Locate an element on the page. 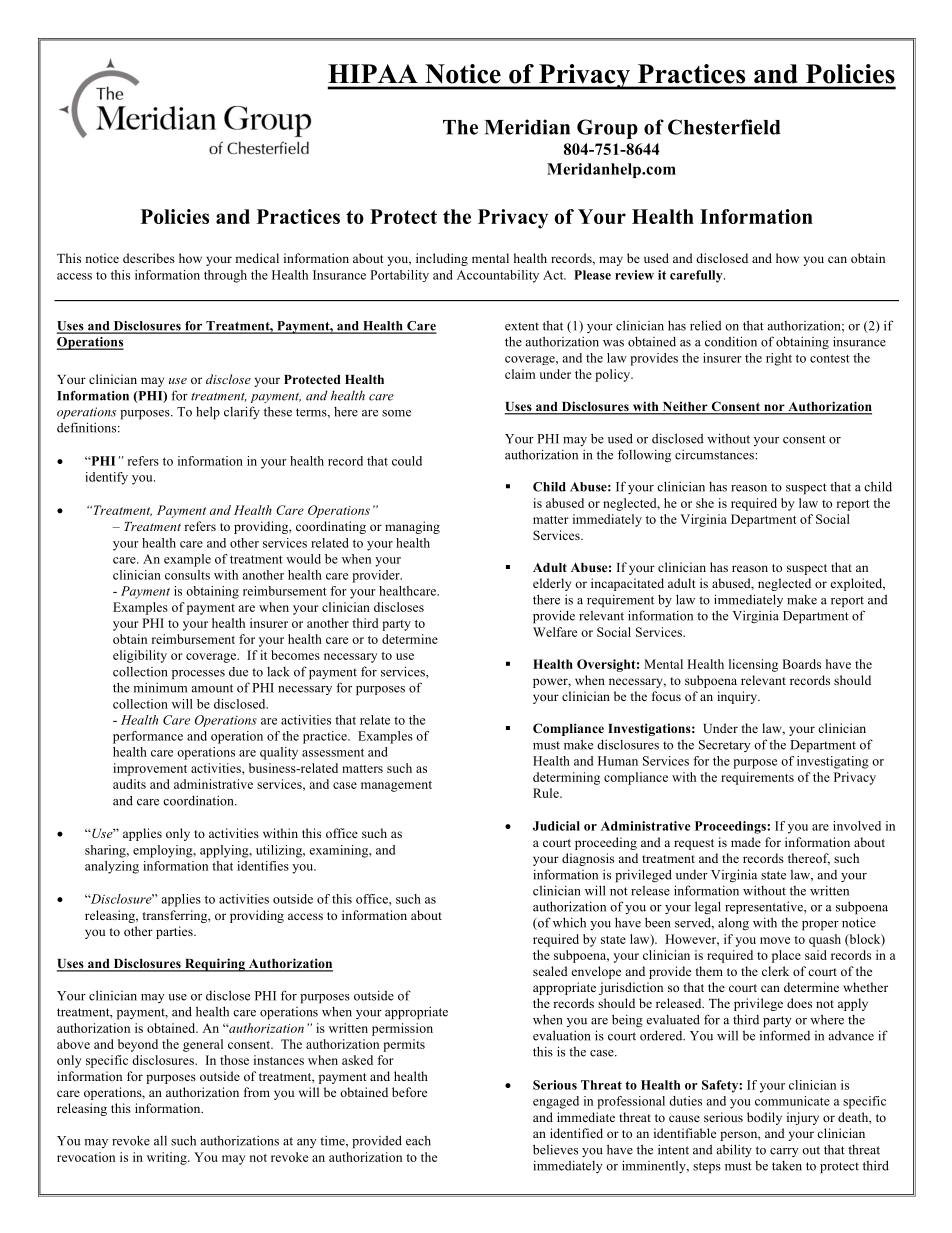 Image resolution: width=952 pixels, height=1233 pixels. bodily is located at coordinates (764, 1118).
